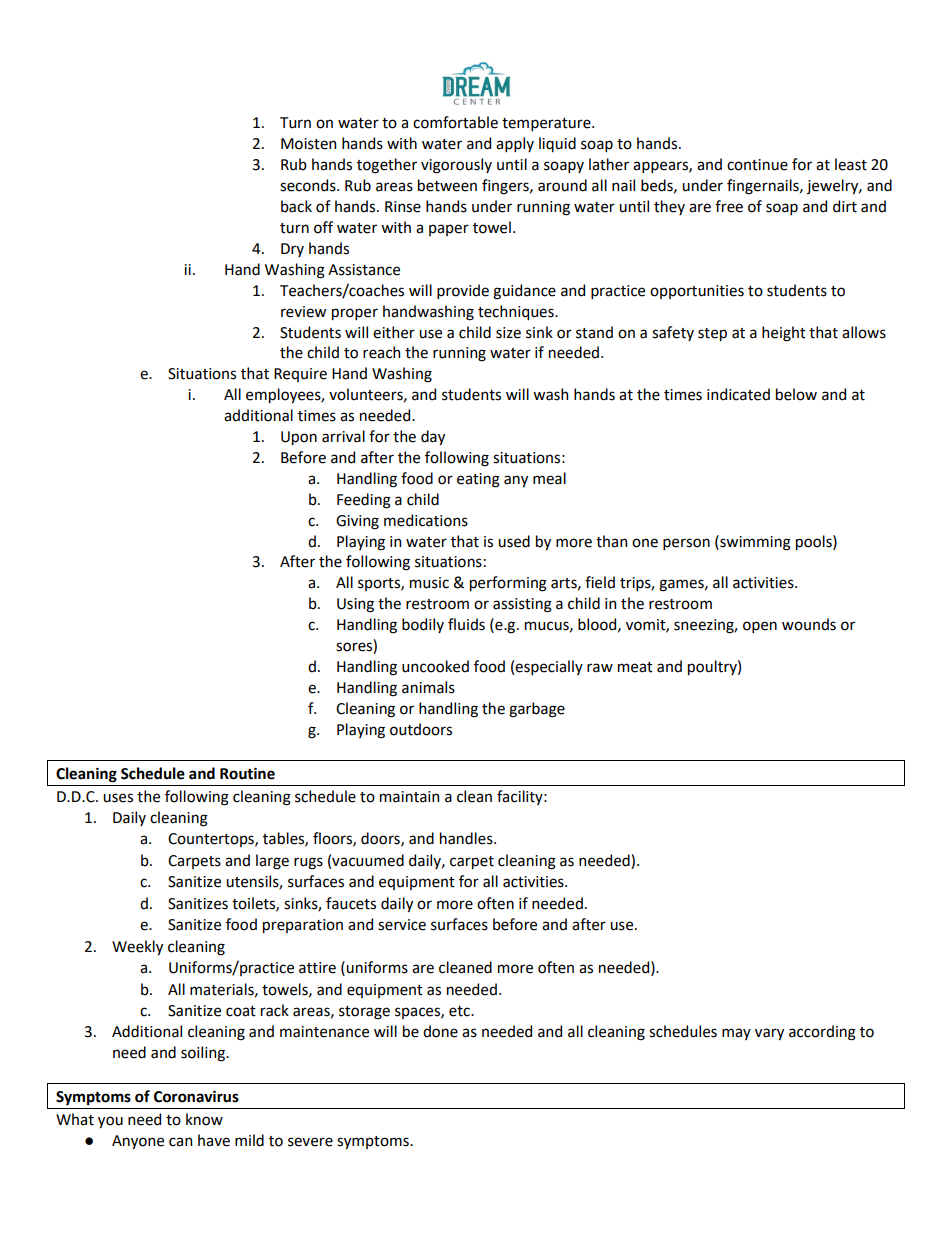 This screenshot has height=1233, width=952. What do you see at coordinates (757, 165) in the screenshot?
I see `continue` at bounding box center [757, 165].
